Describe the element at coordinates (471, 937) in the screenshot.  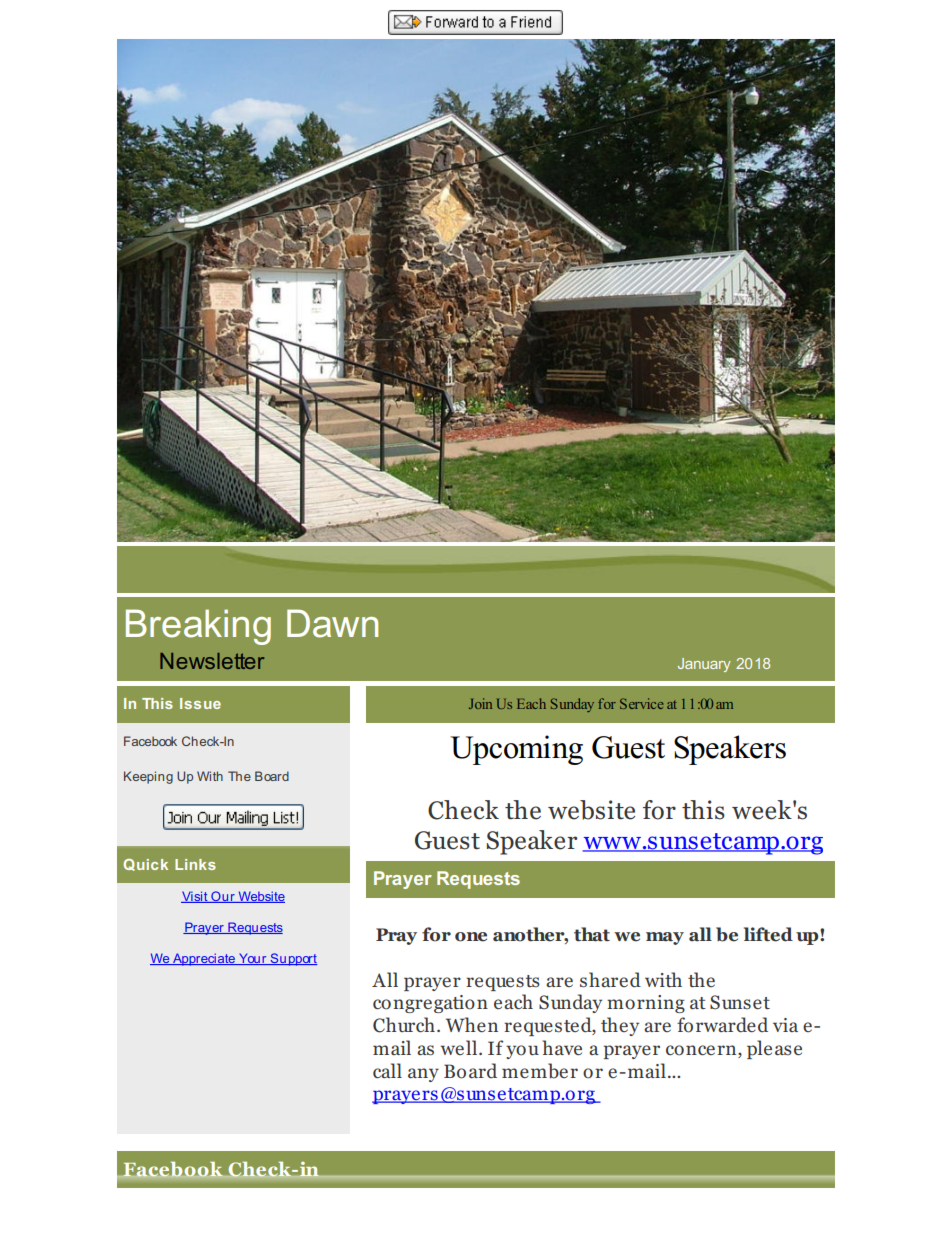
I see `one` at that location.
